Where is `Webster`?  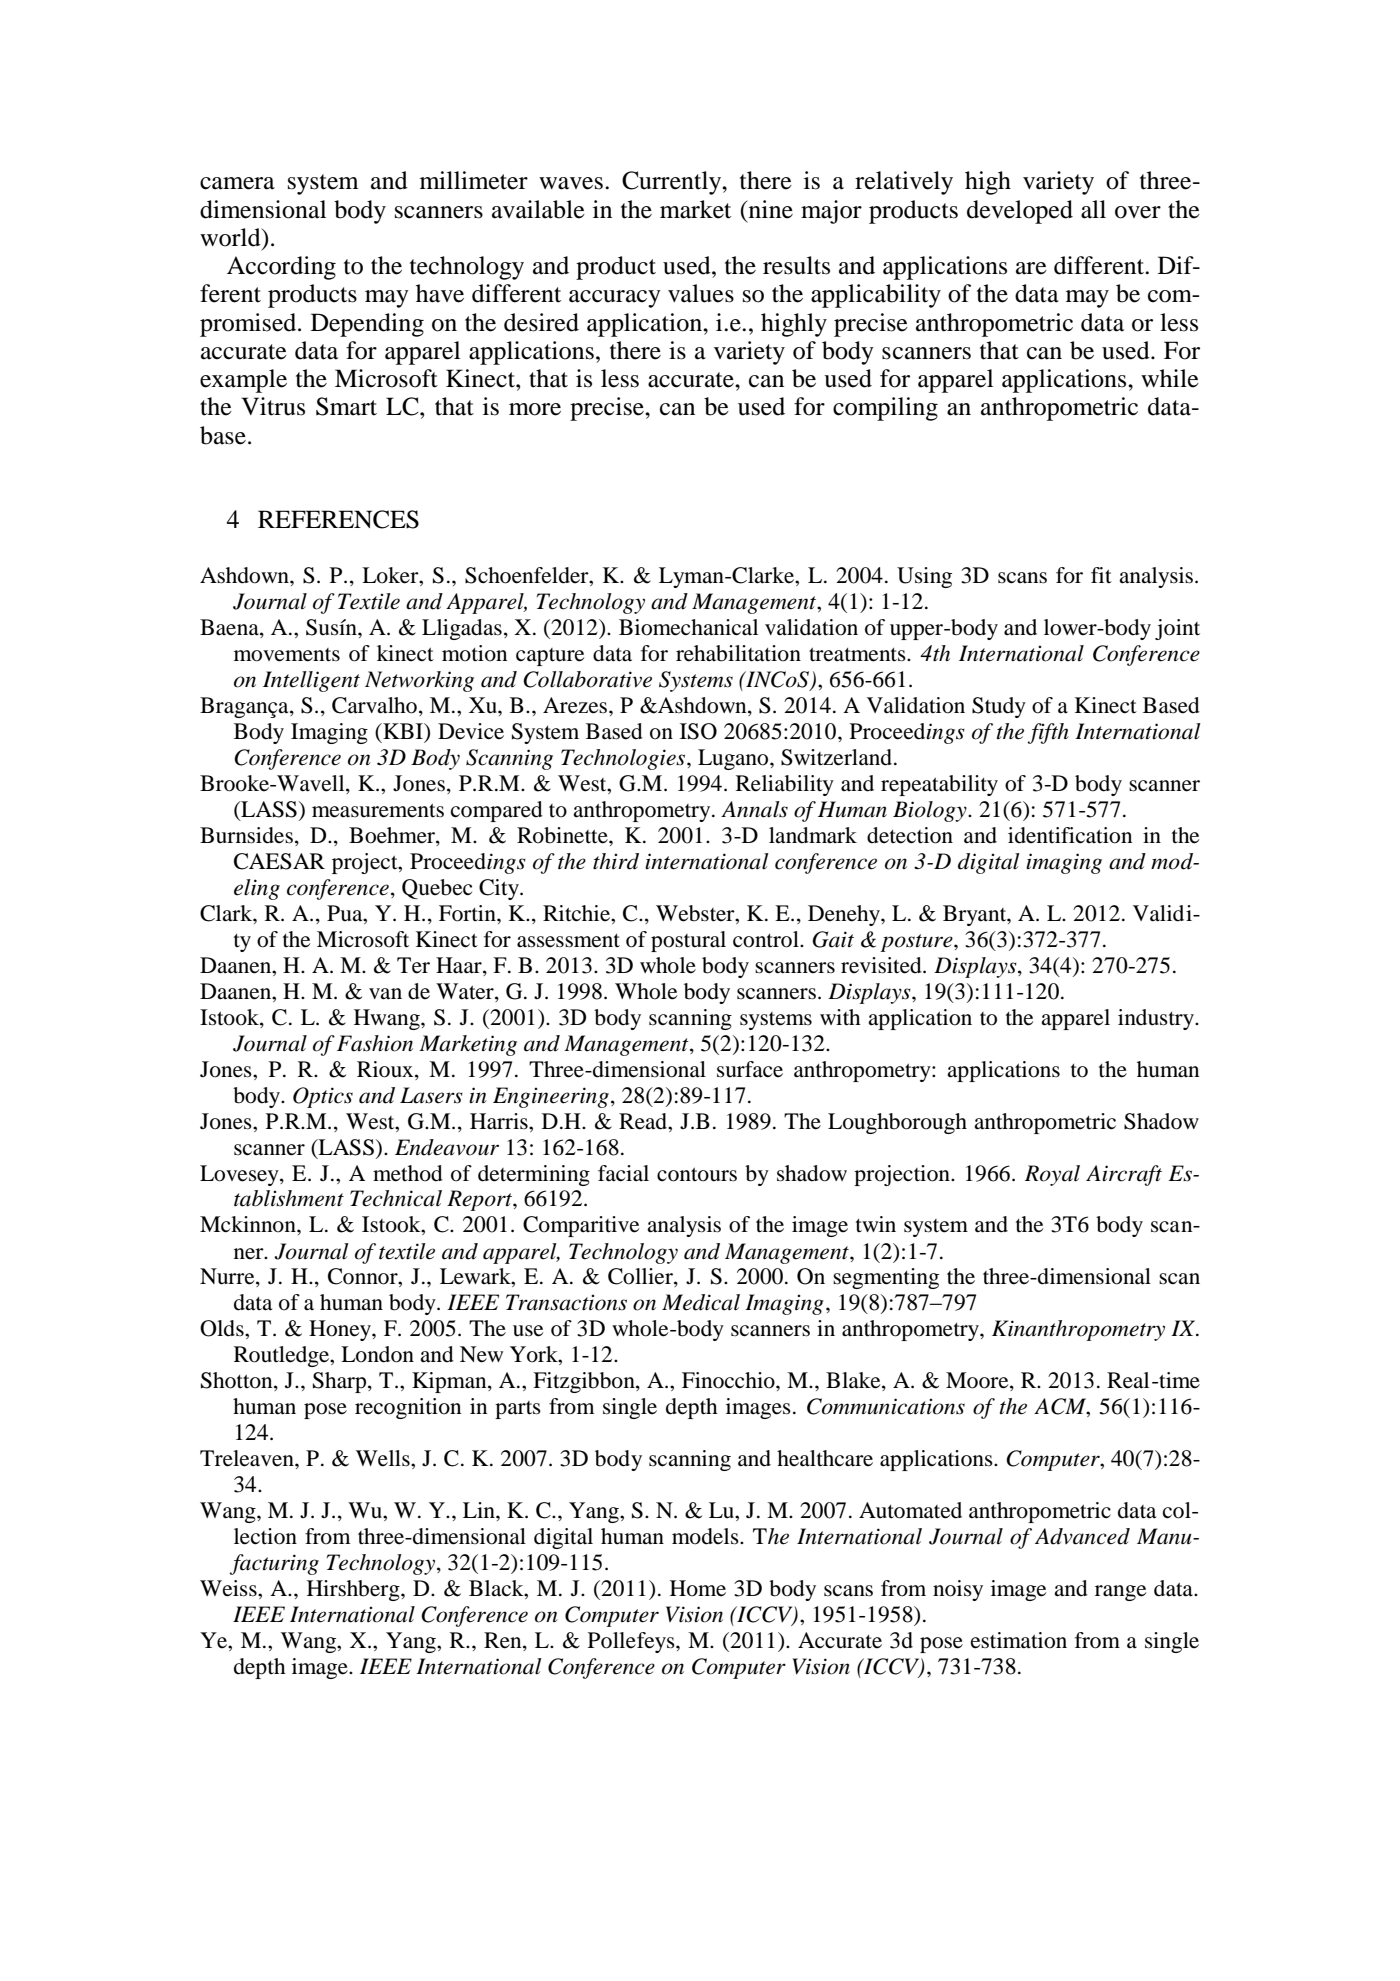 Webster is located at coordinates (696, 913).
